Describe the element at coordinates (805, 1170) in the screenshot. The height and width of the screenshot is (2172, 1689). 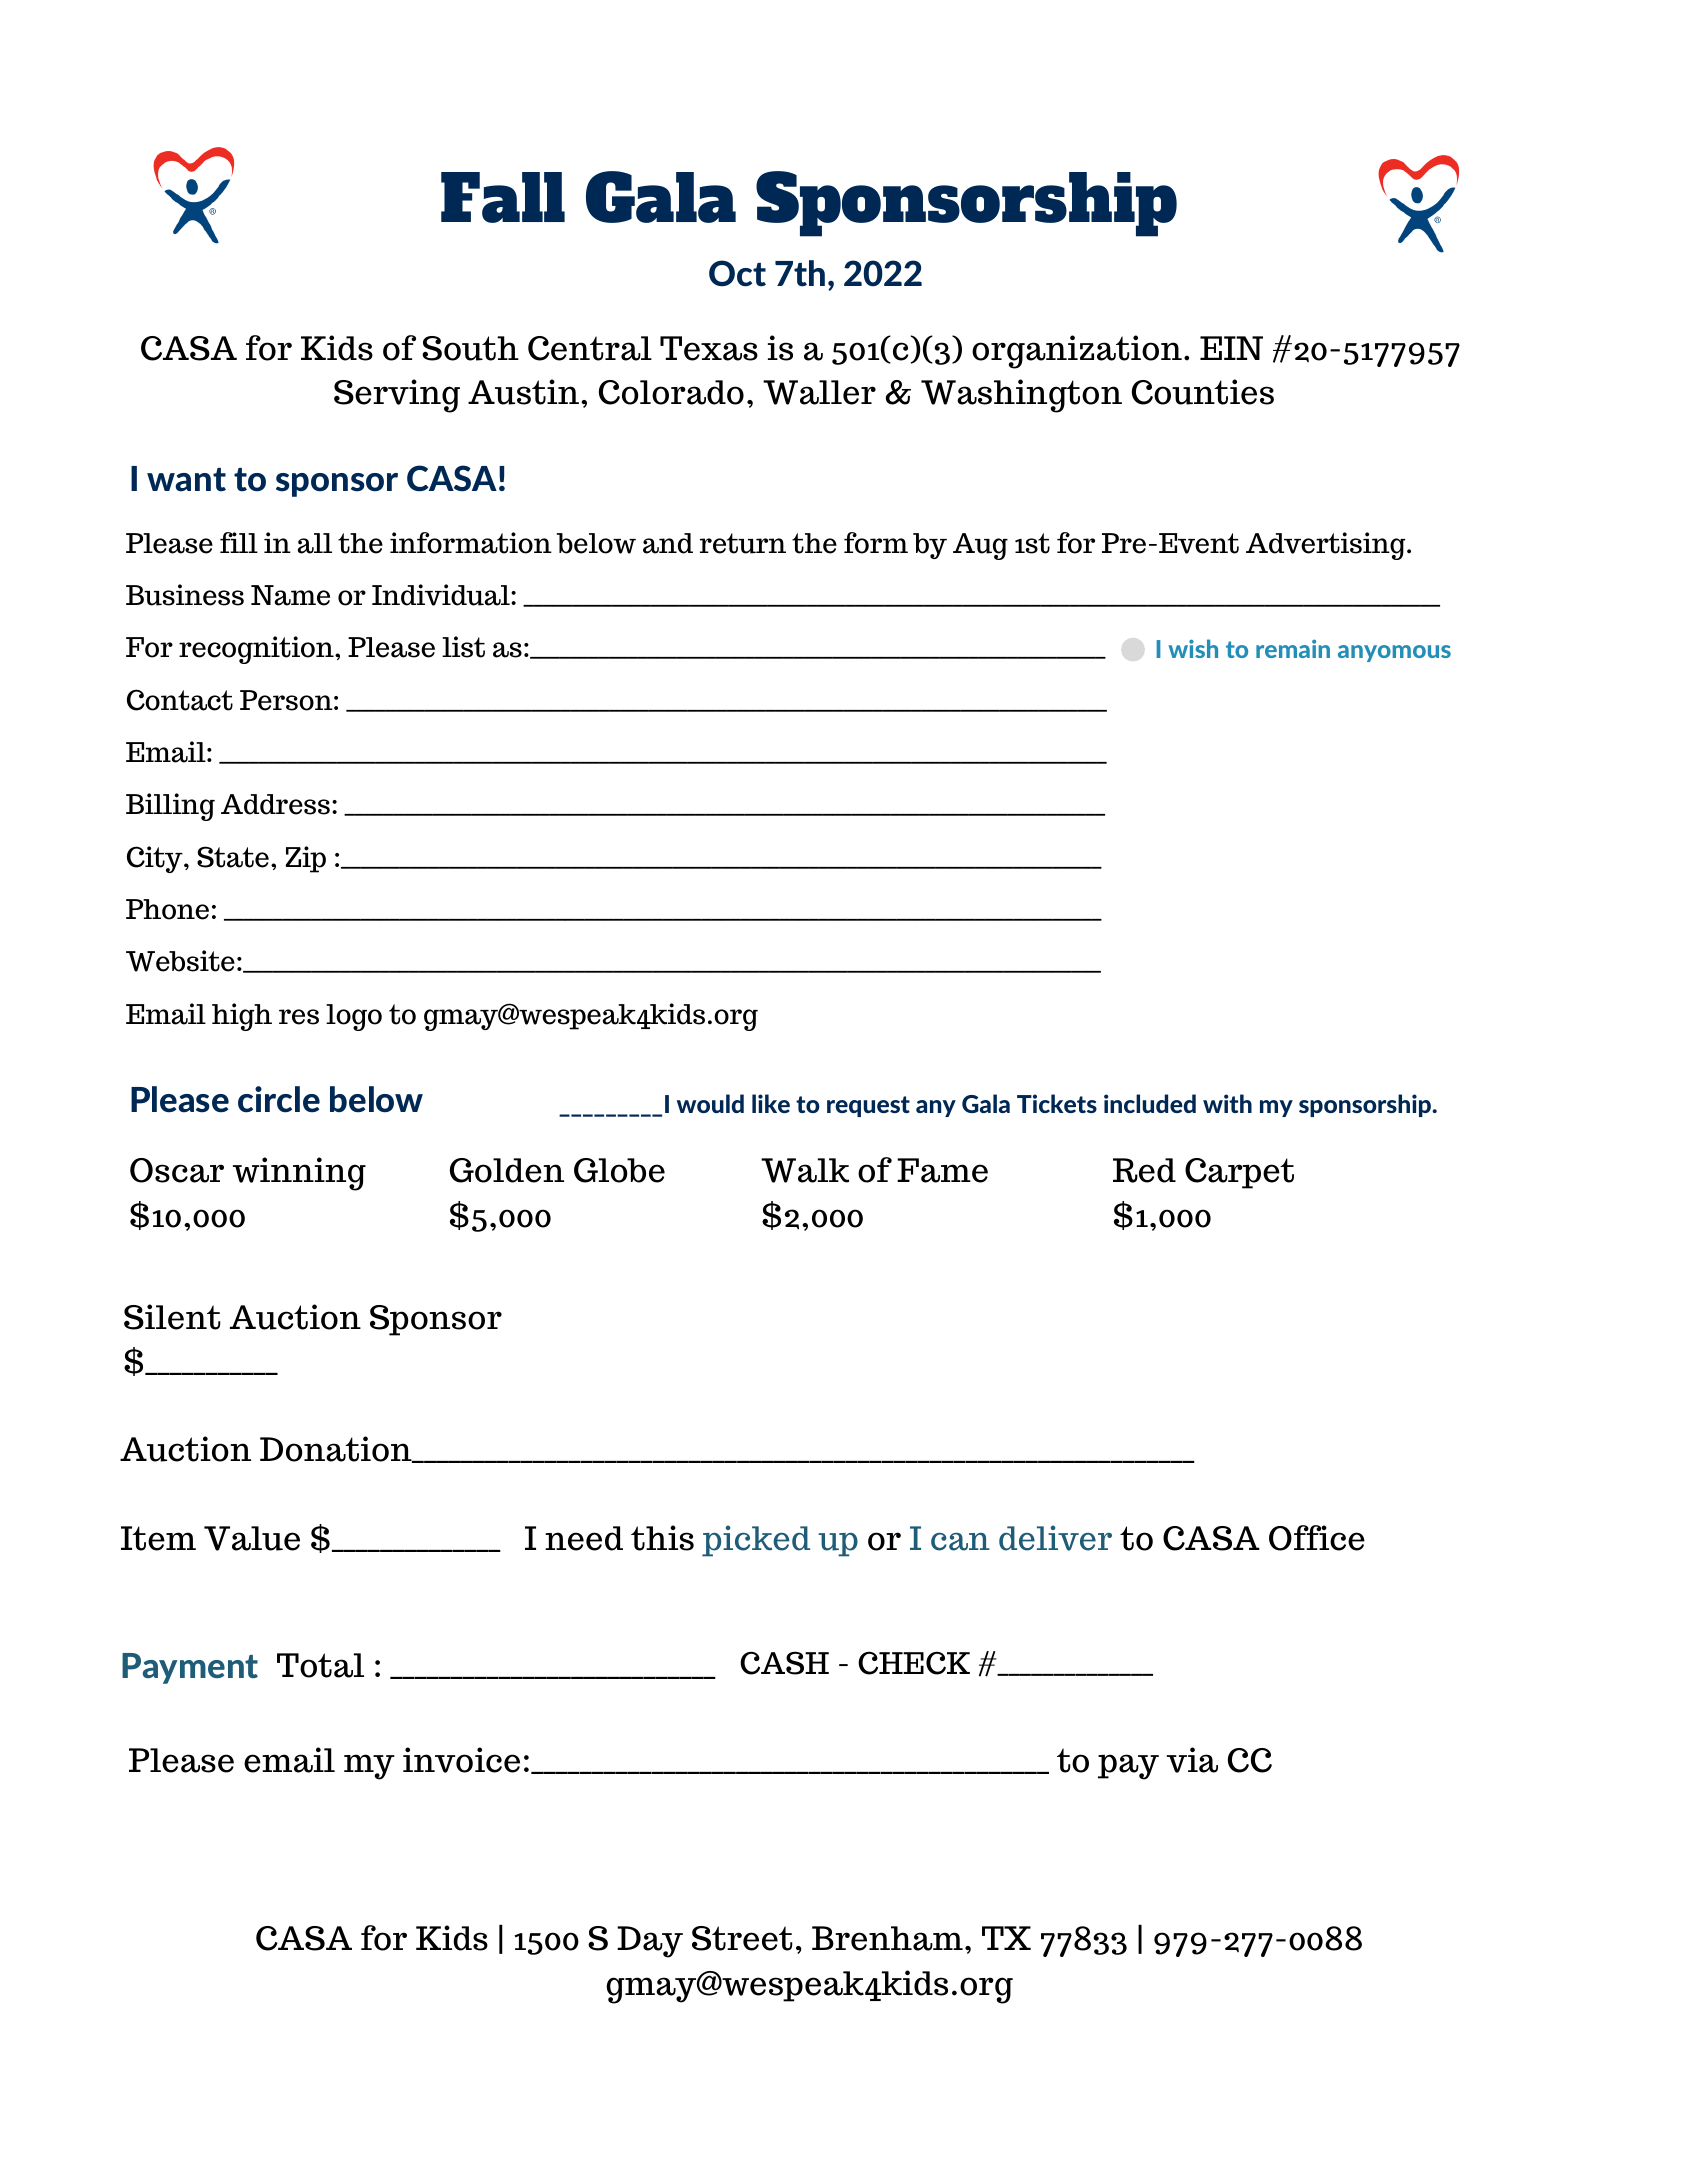
I see `Walk` at that location.
